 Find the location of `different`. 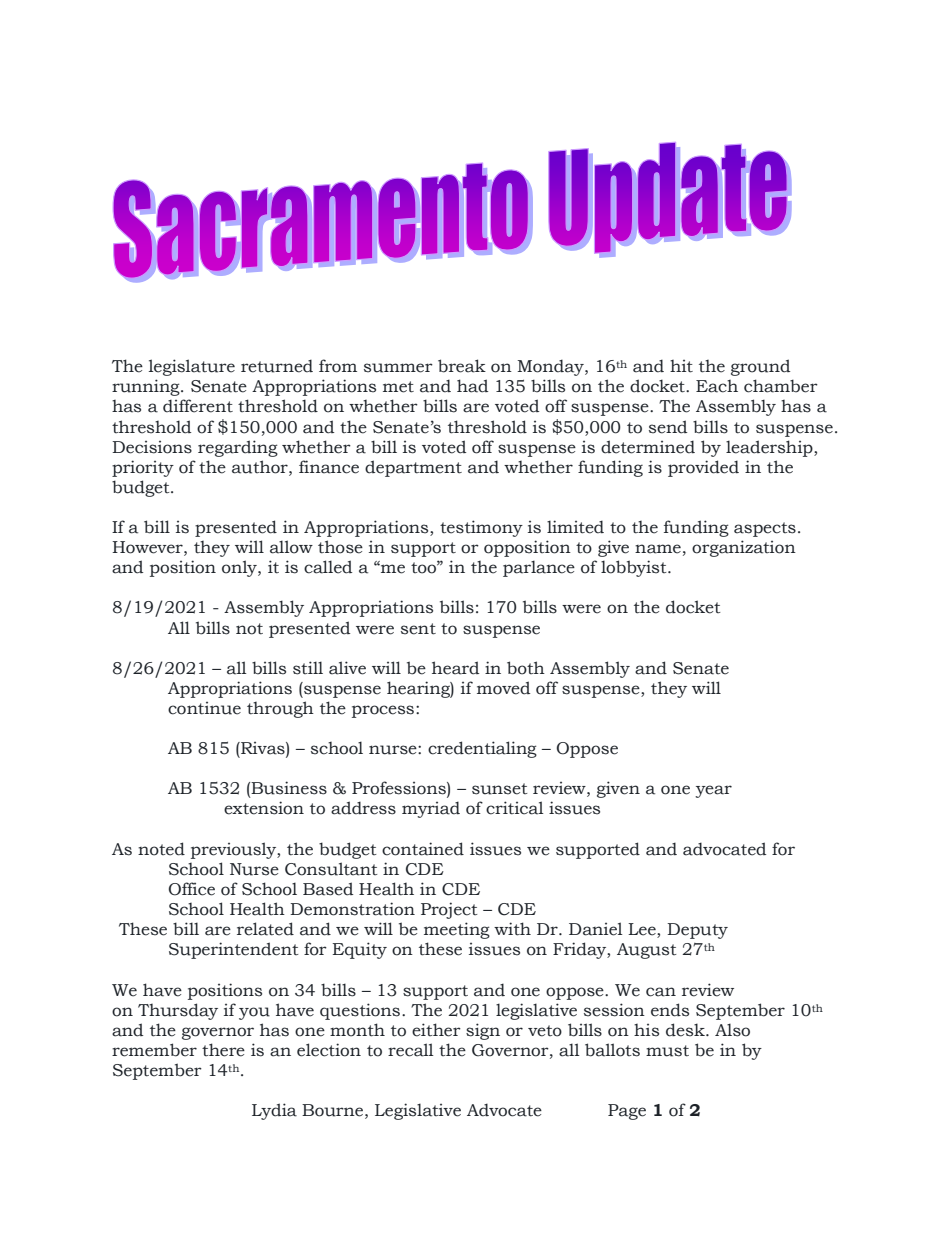

different is located at coordinates (198, 406).
